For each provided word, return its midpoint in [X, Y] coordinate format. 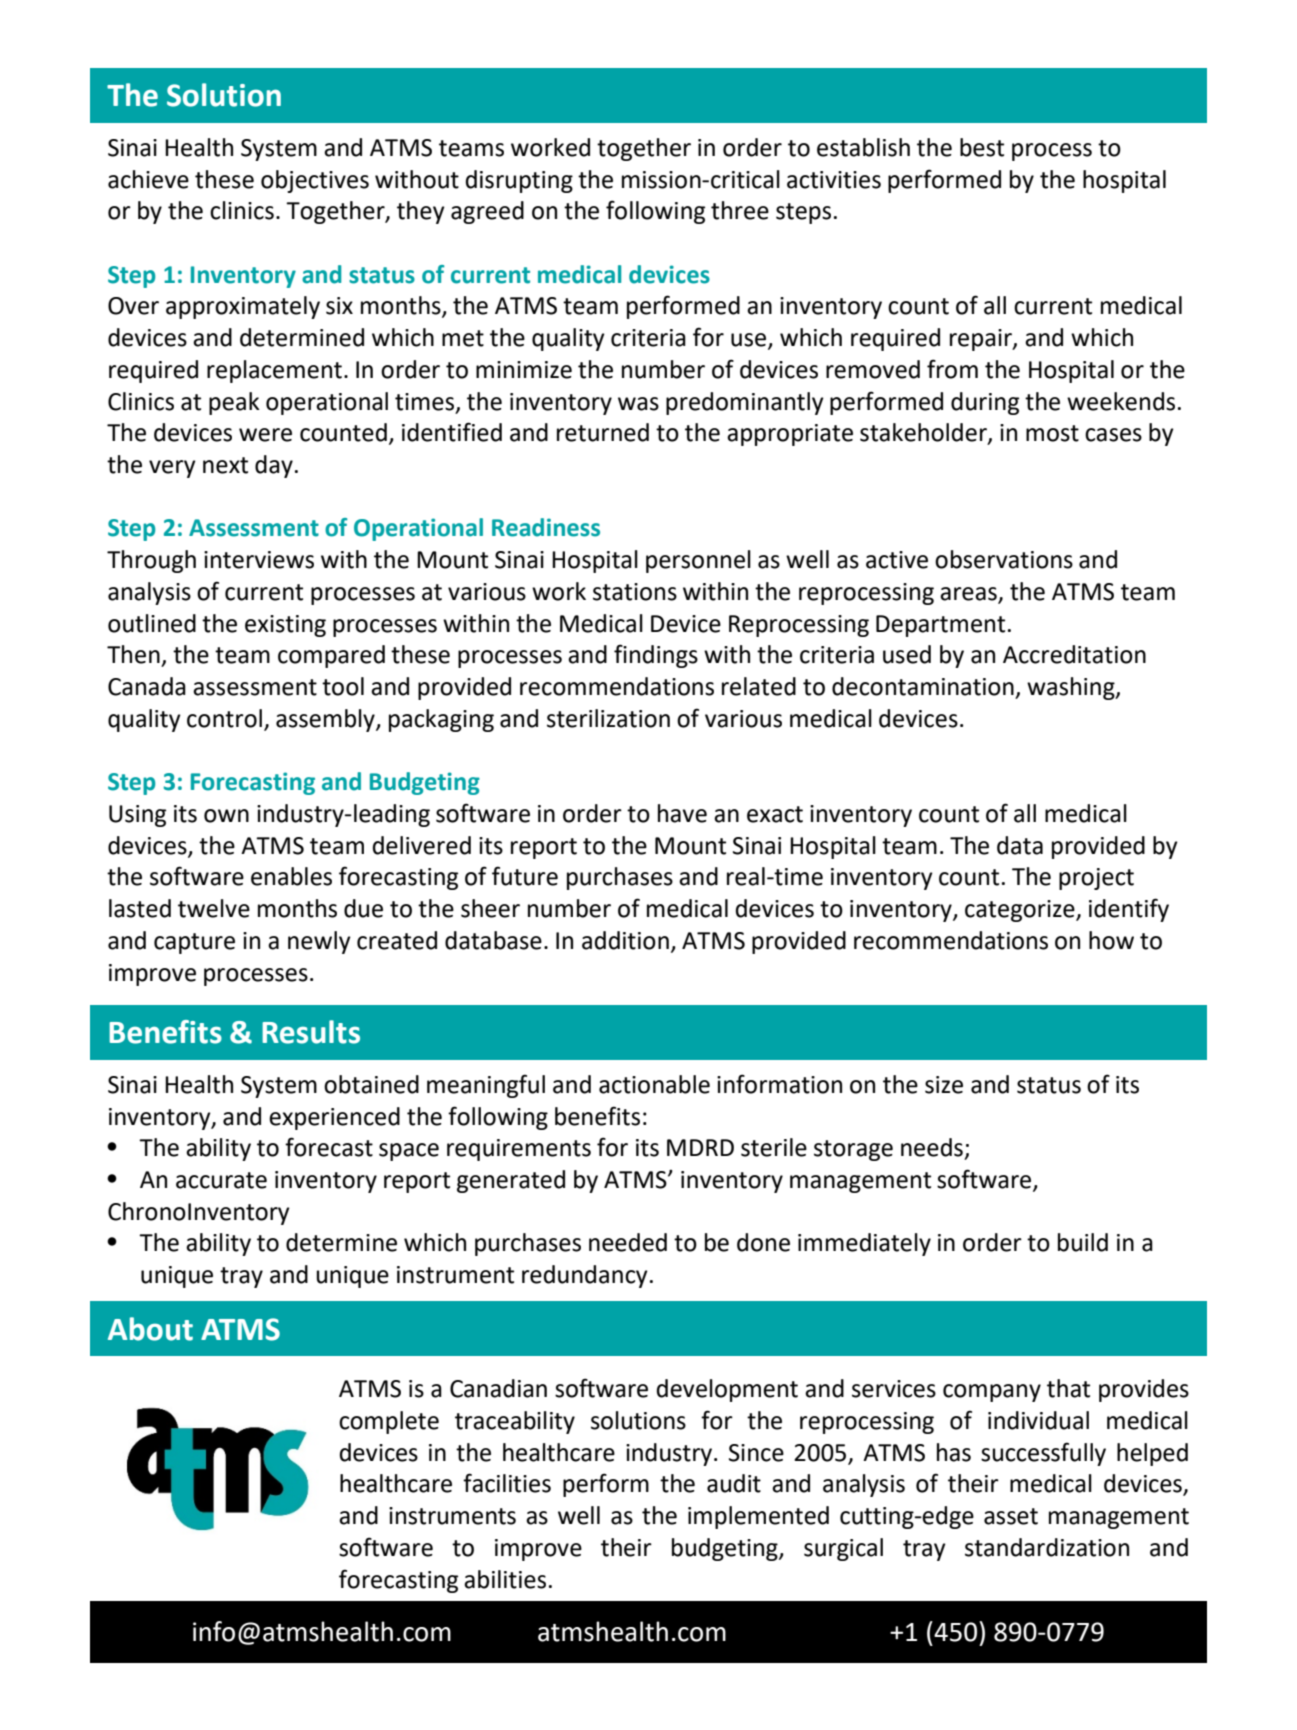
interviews [259, 560]
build [1083, 1242]
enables [291, 876]
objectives [315, 181]
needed [628, 1242]
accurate [221, 1180]
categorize [1021, 911]
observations [1004, 559]
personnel [698, 561]
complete [389, 1422]
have [682, 813]
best [982, 147]
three [740, 210]
